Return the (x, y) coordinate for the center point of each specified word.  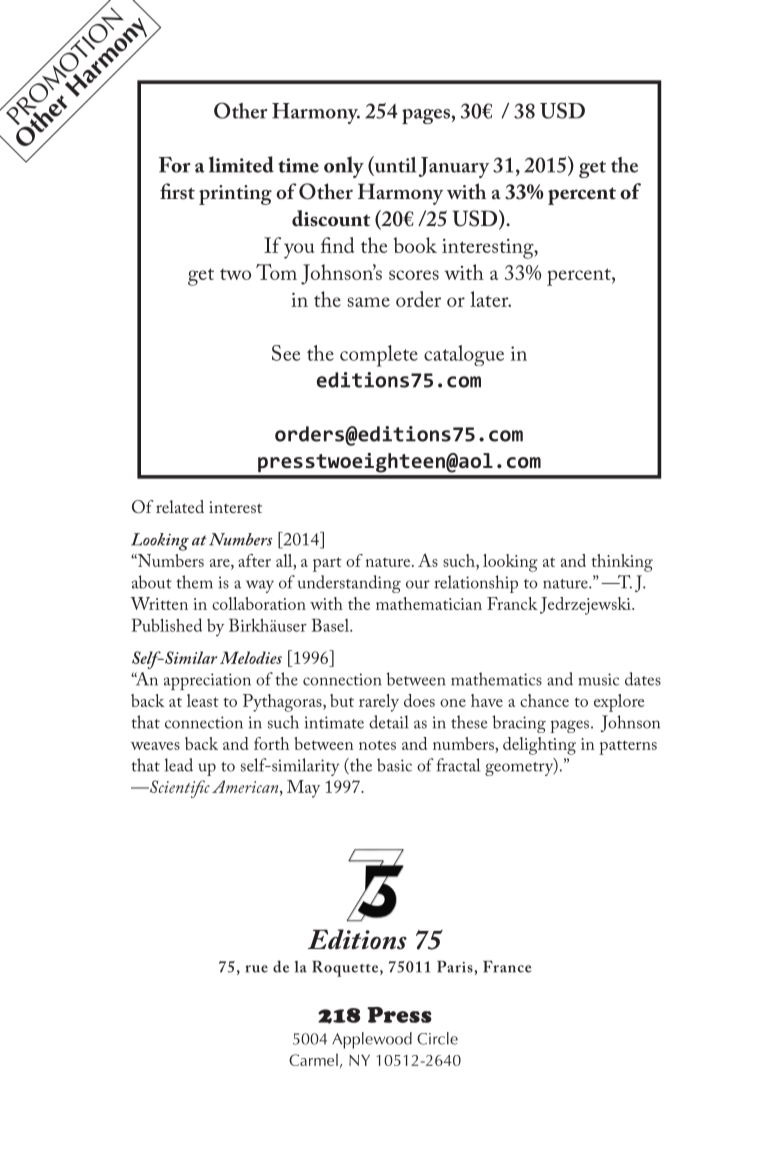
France (507, 967)
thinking (622, 563)
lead (179, 765)
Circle (437, 1038)
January (454, 167)
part (327, 564)
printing (235, 195)
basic (394, 765)
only (344, 167)
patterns (628, 747)
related (180, 506)
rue (256, 969)
